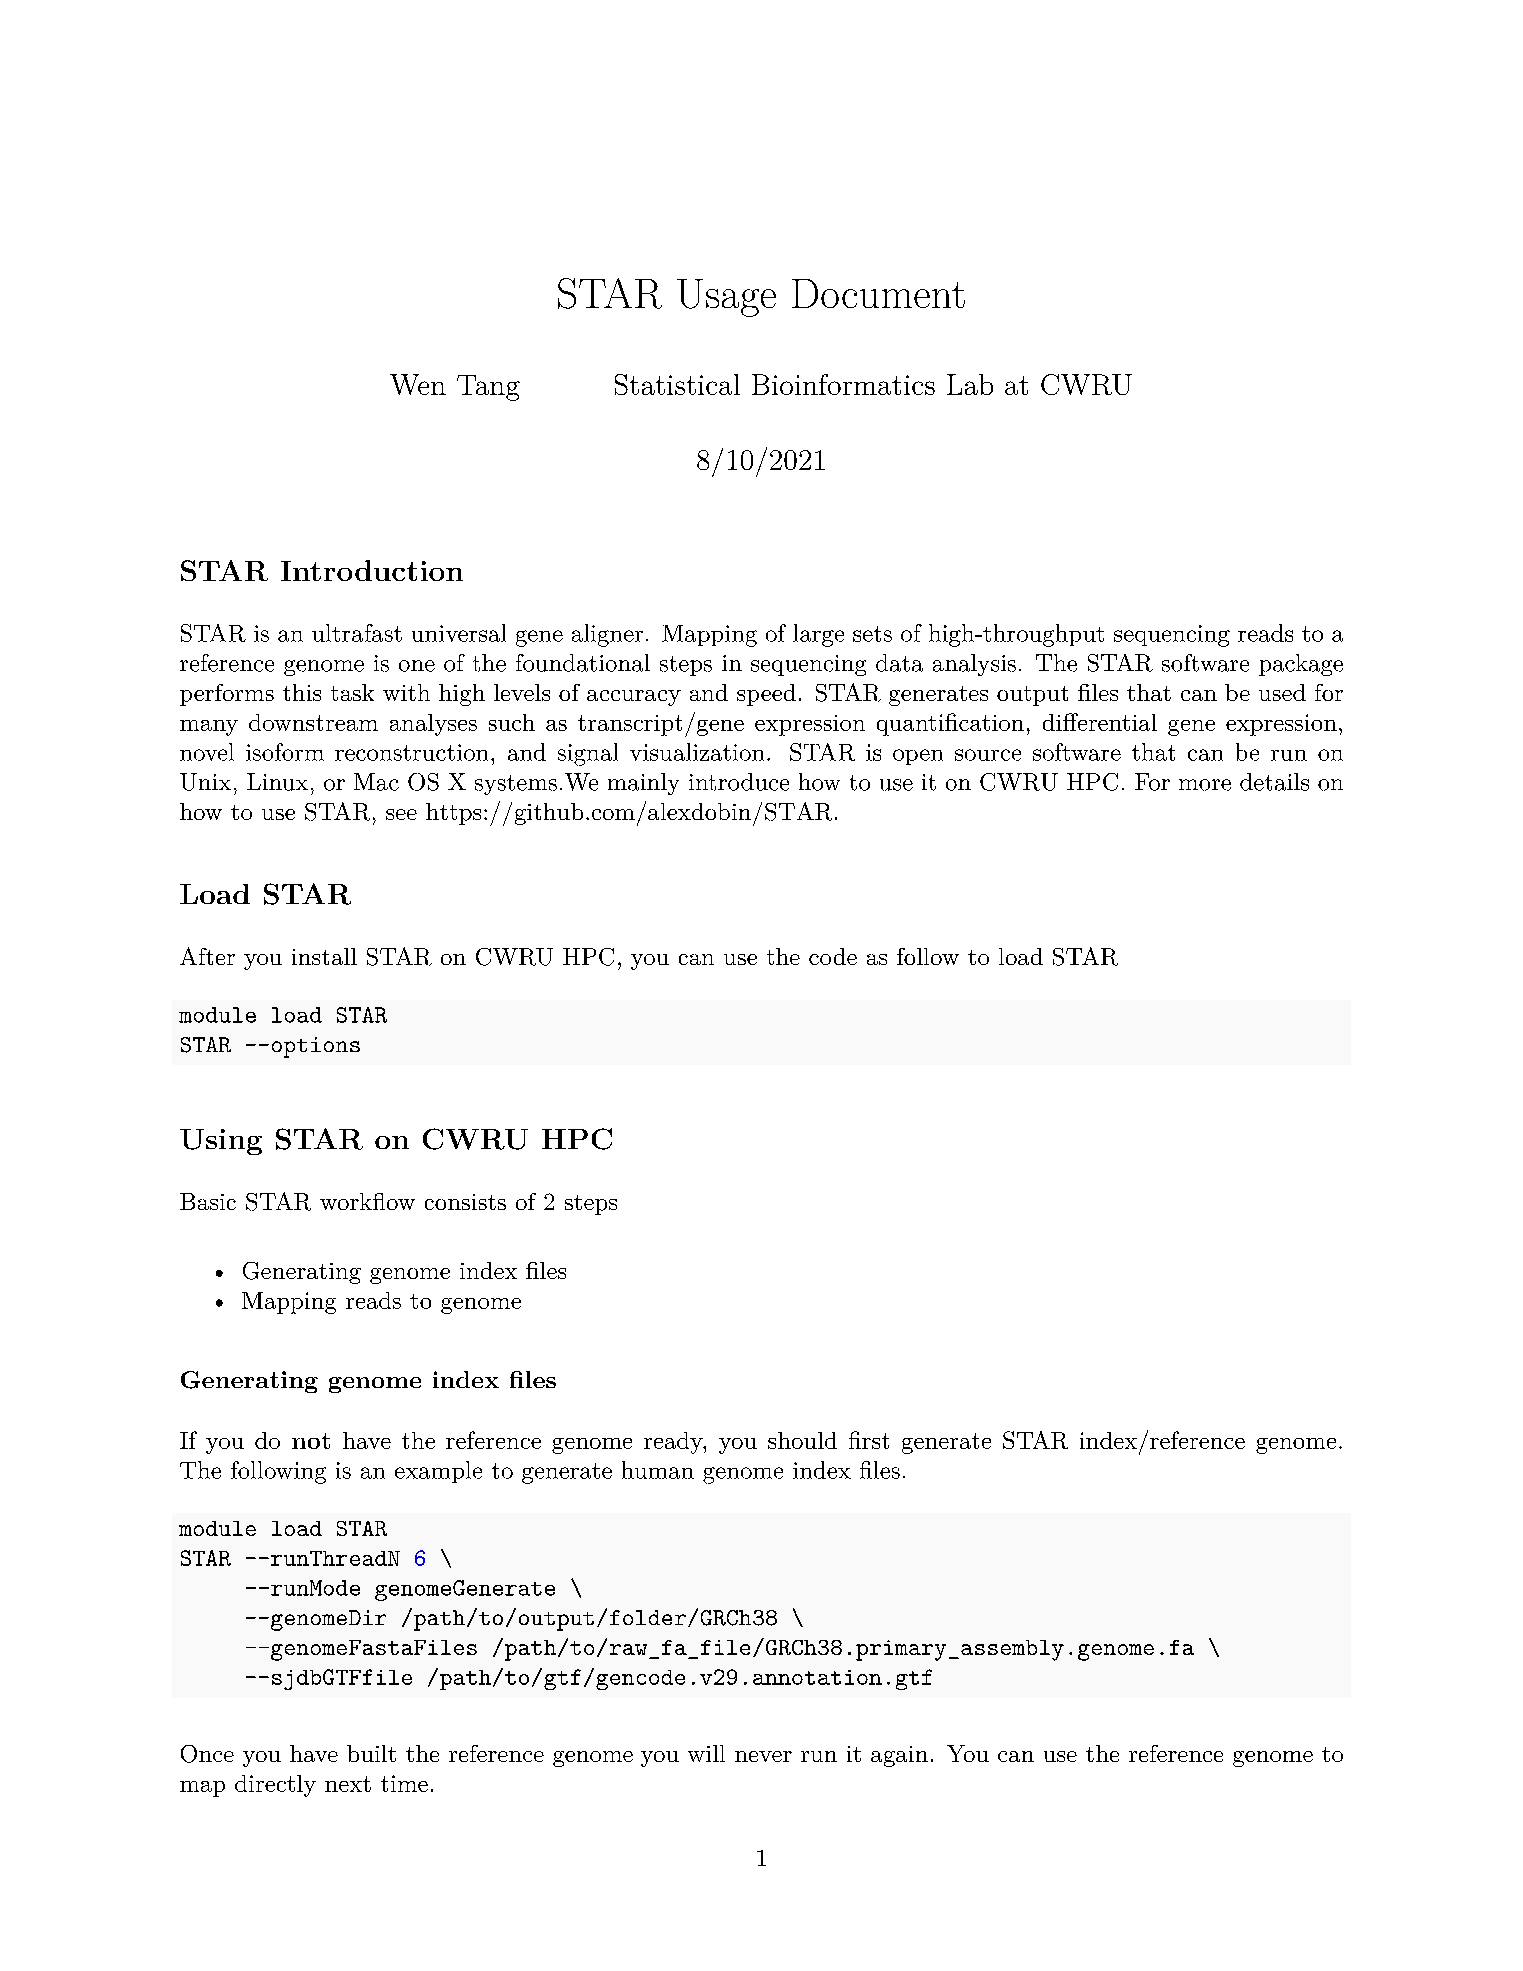  What do you see at coordinates (970, 384) in the screenshot?
I see `Lab` at bounding box center [970, 384].
